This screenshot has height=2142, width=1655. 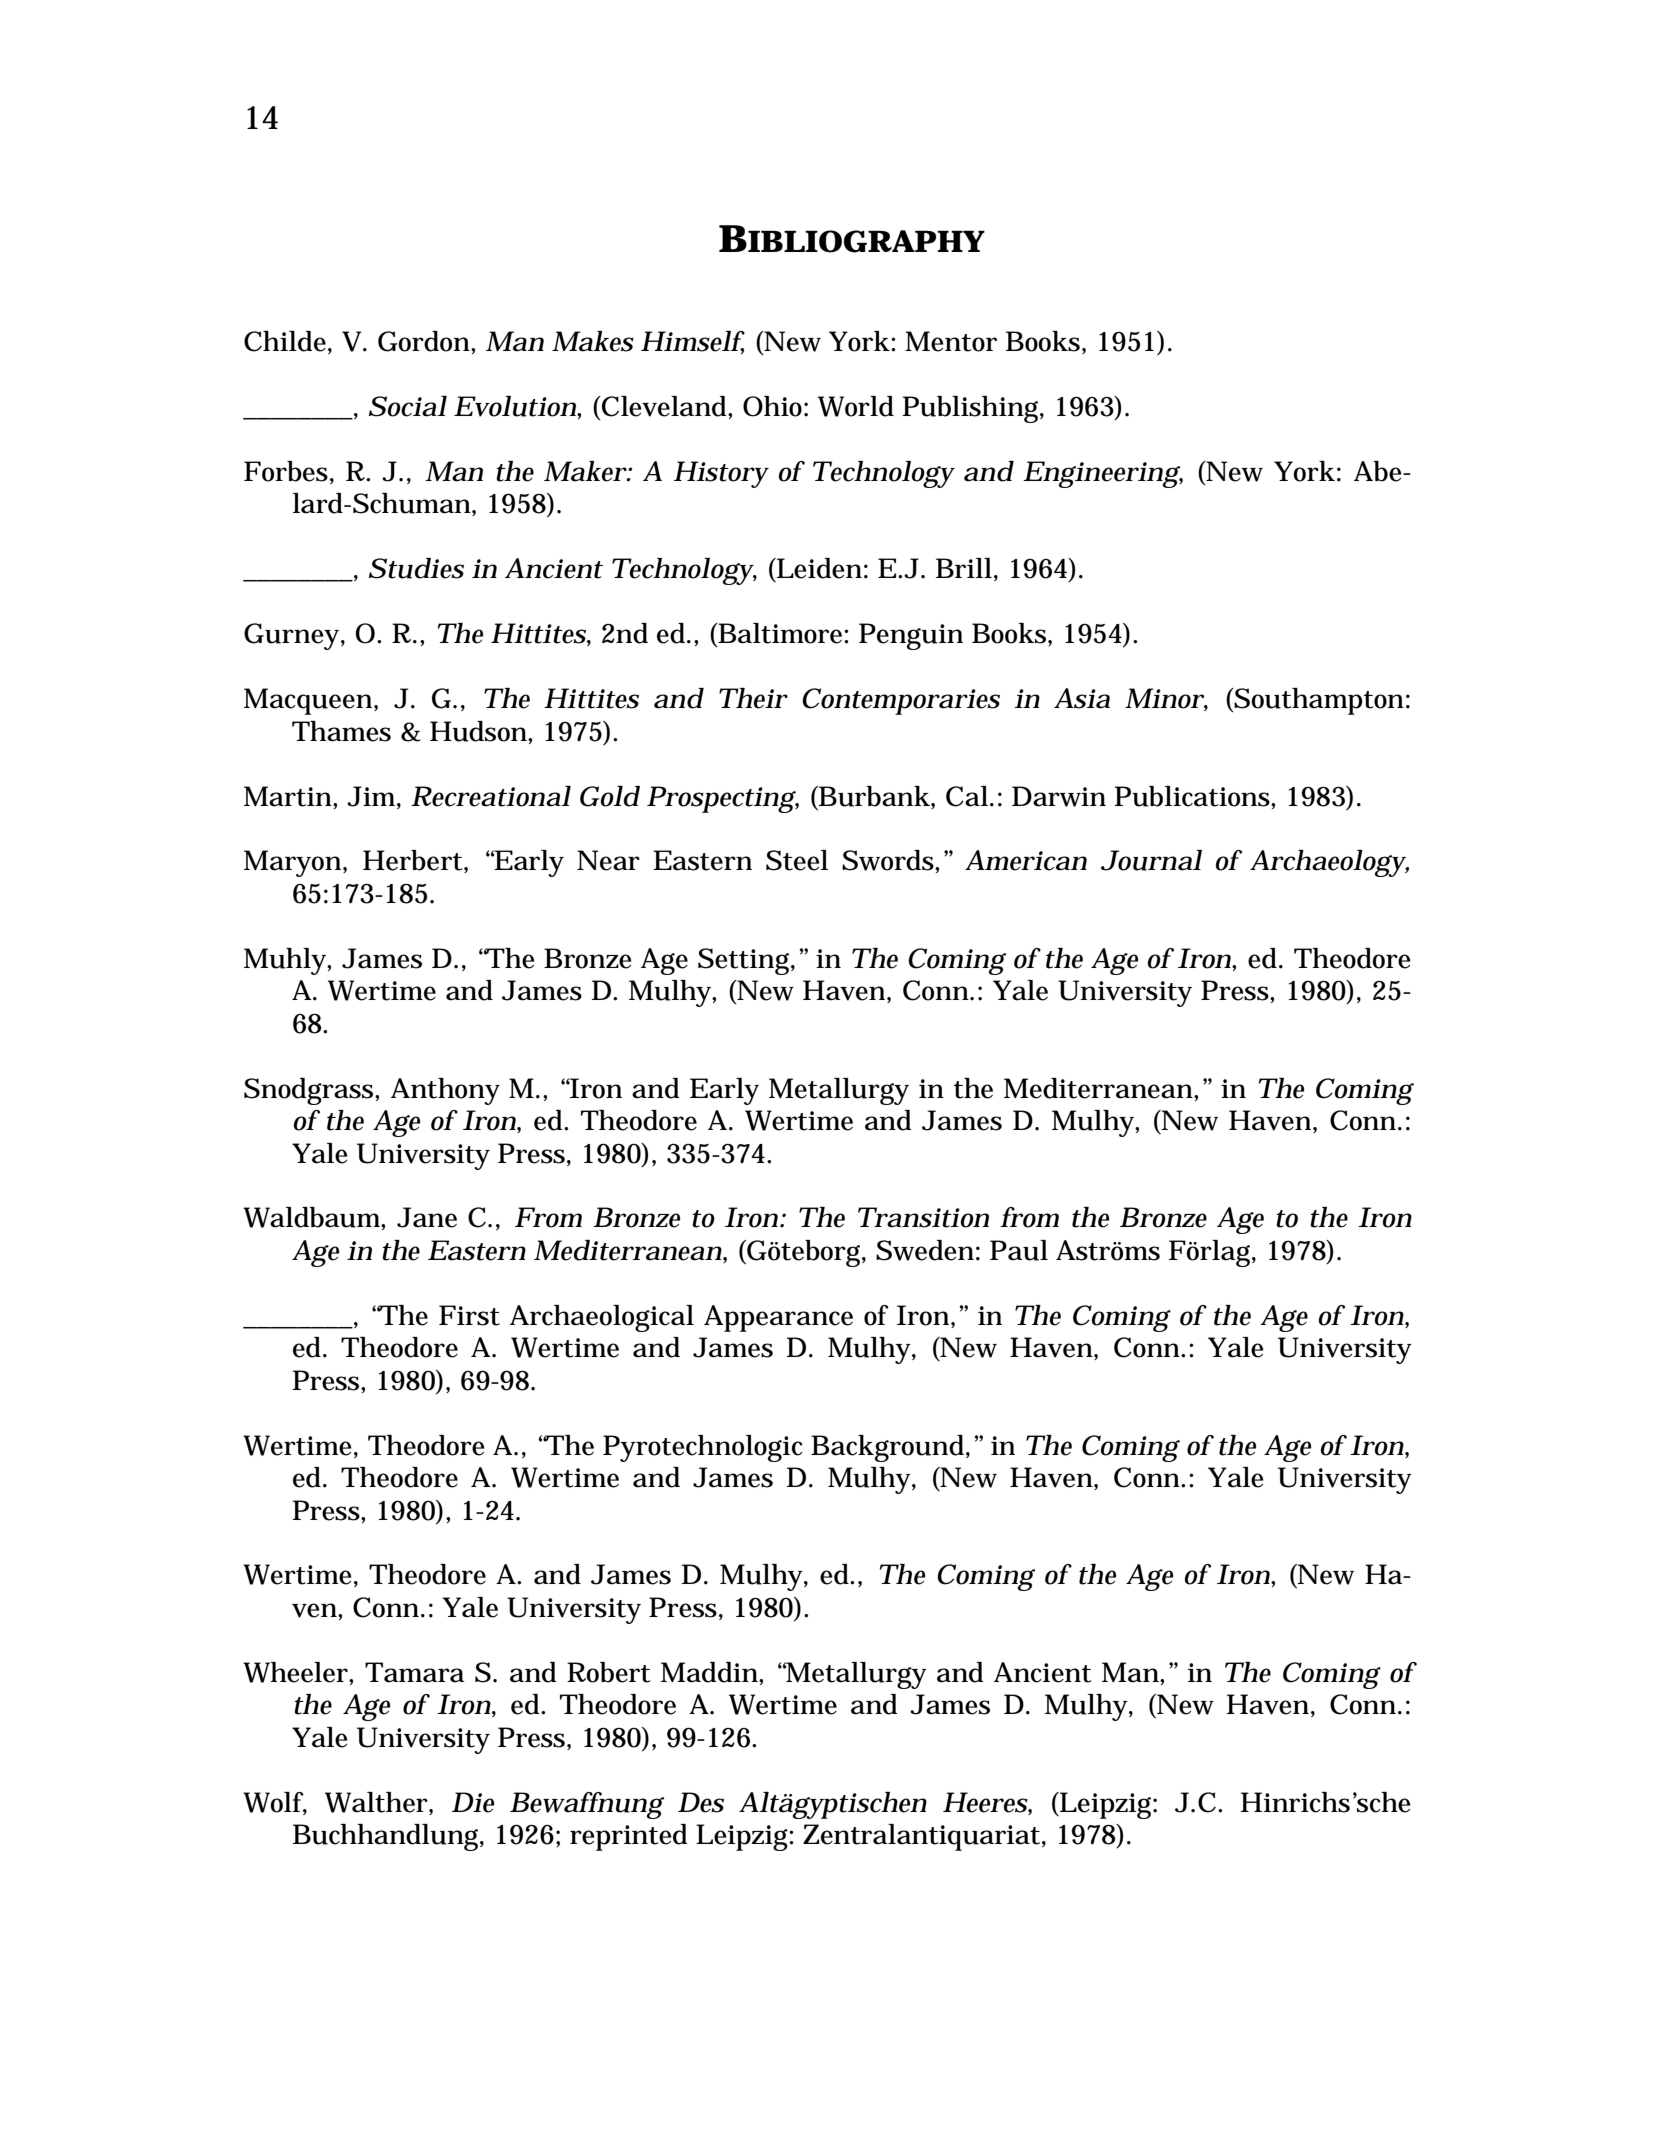 I want to click on Publications, so click(x=1192, y=796).
